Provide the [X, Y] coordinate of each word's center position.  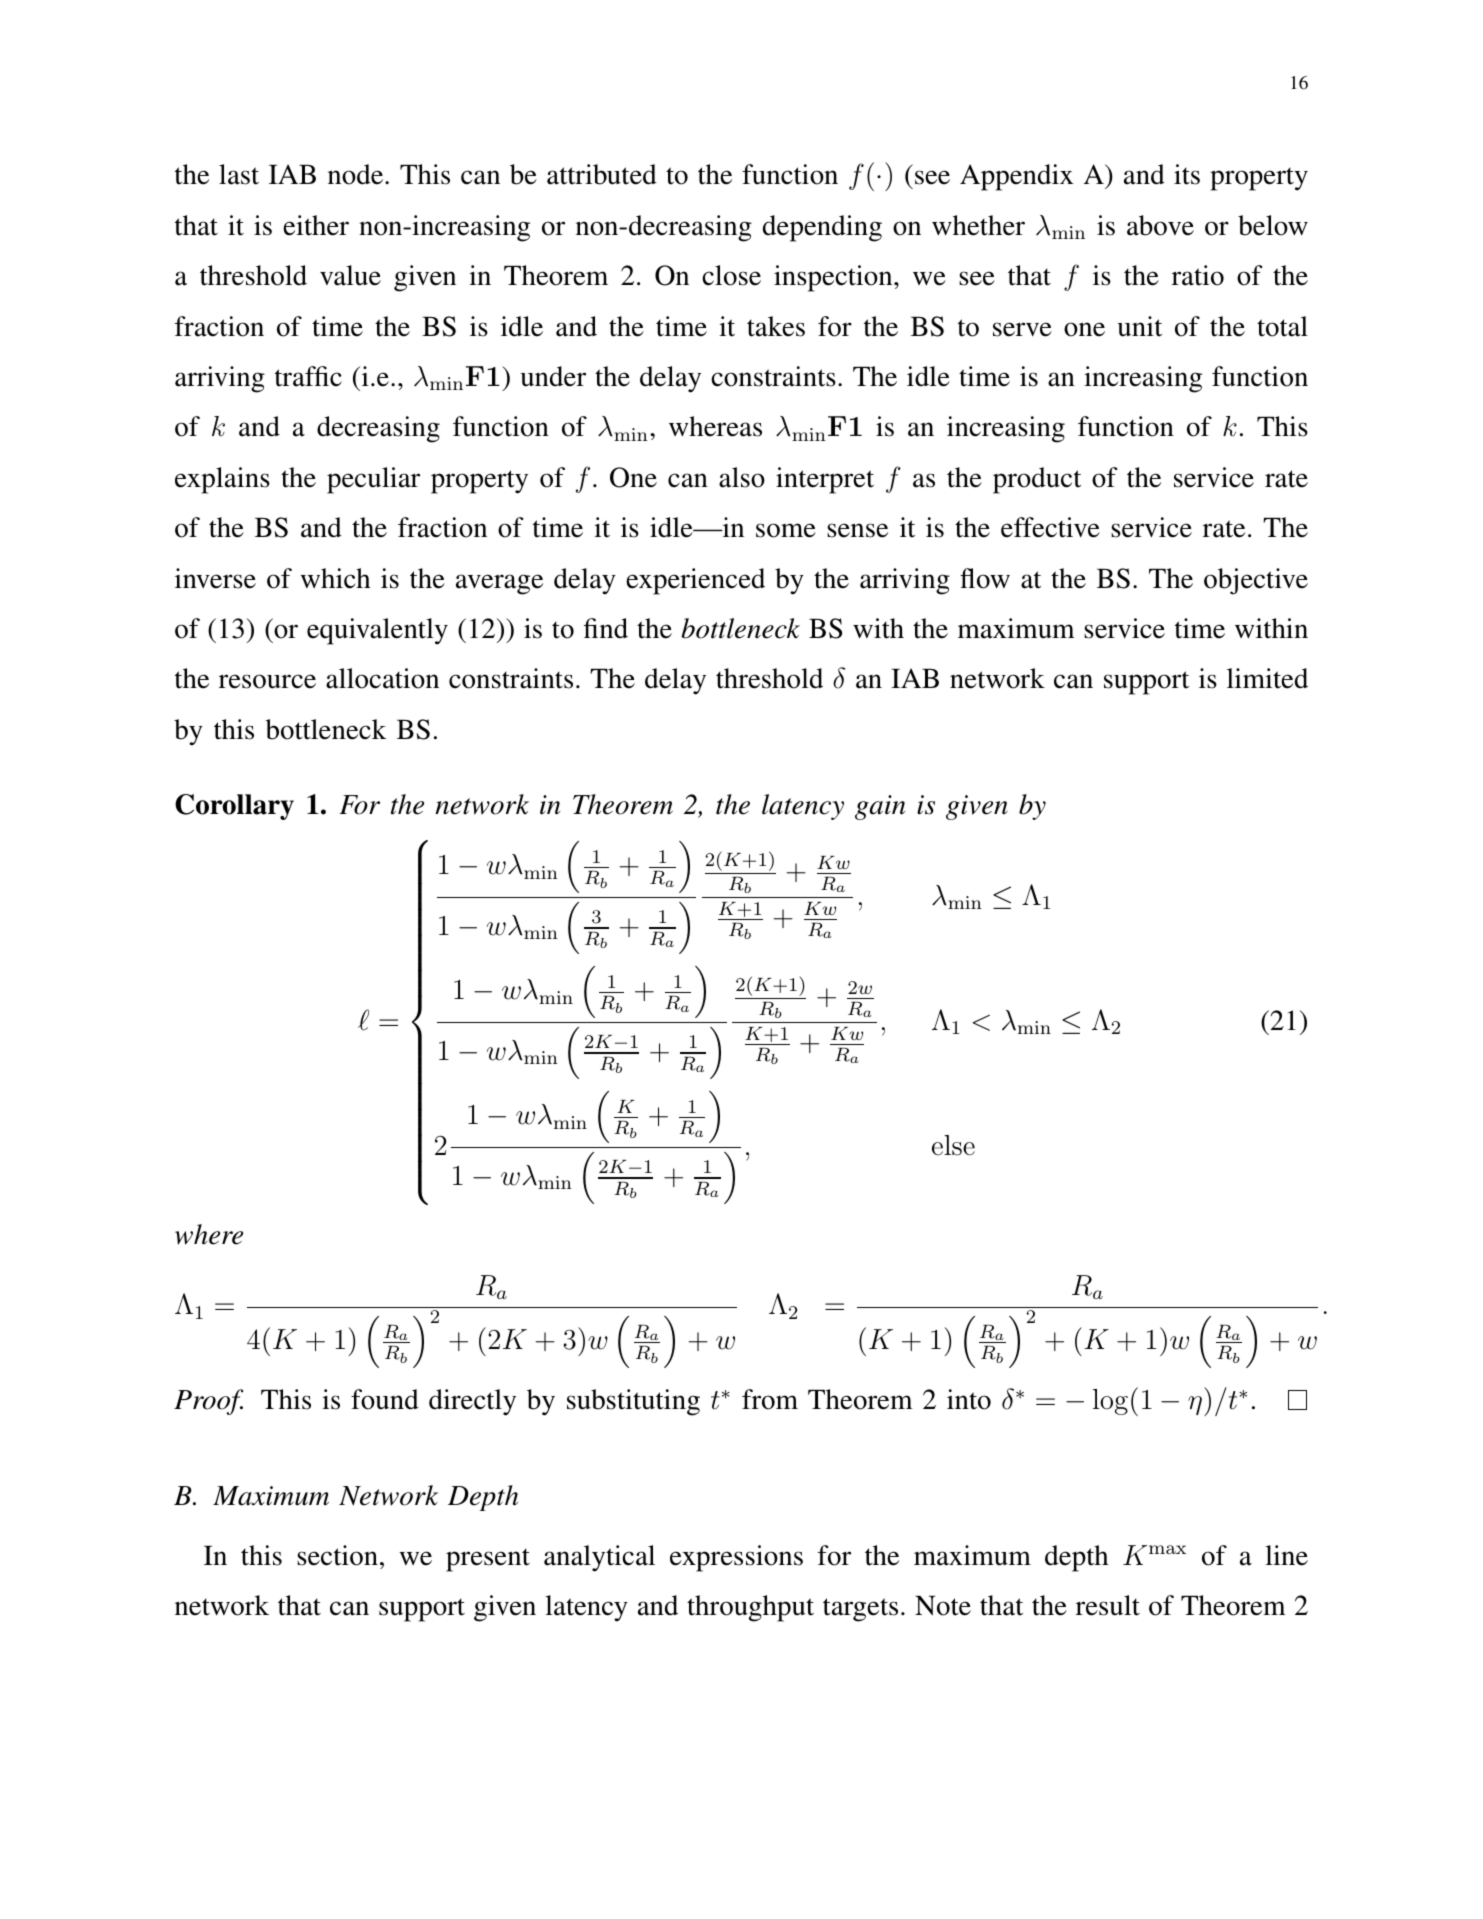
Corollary [234, 807]
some [786, 530]
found [385, 1399]
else [953, 1145]
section [337, 1555]
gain [880, 807]
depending [822, 228]
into [969, 1399]
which [335, 578]
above [1160, 225]
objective [1256, 581]
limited [1267, 678]
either [316, 225]
